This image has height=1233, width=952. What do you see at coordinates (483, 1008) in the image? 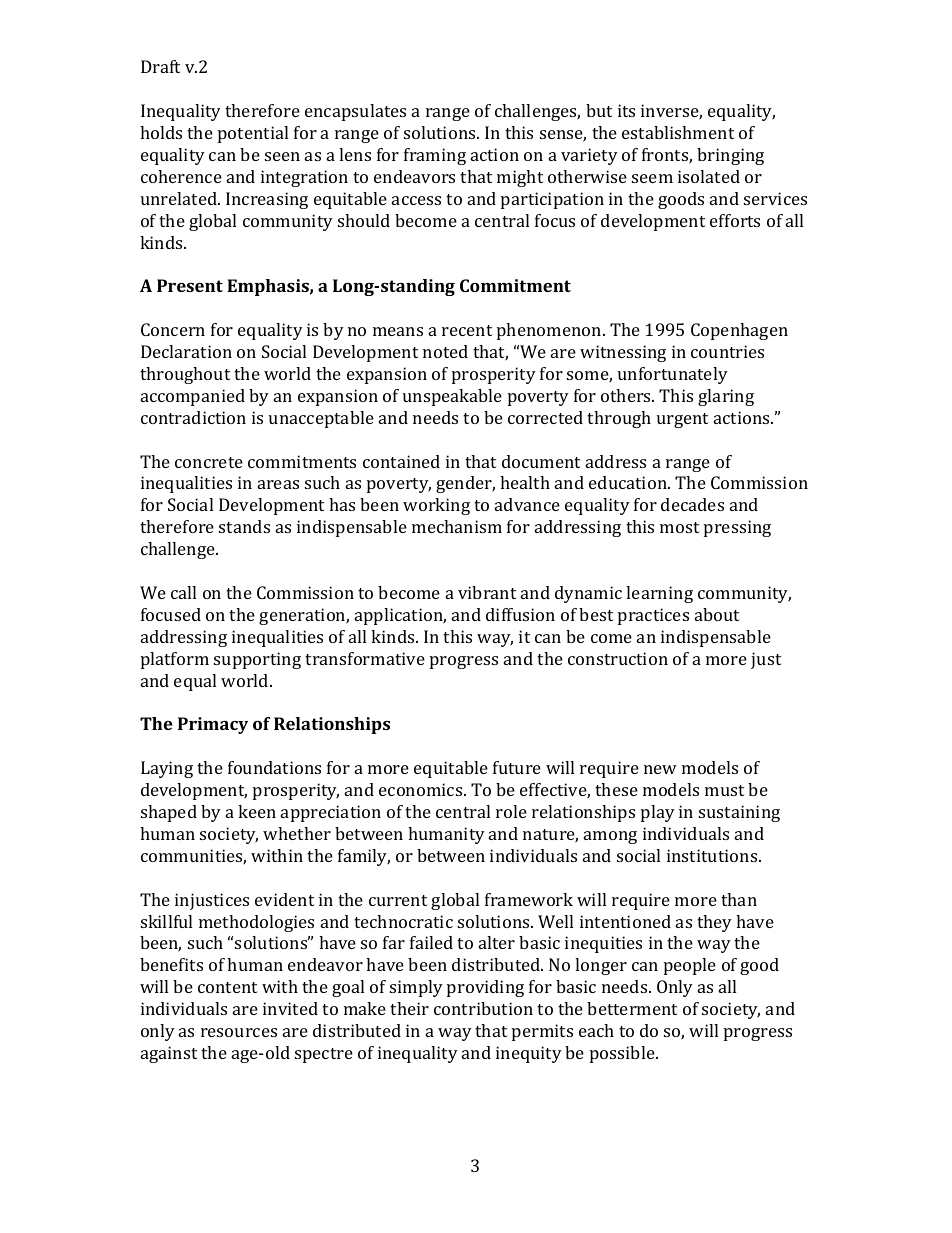
I see `contribution` at bounding box center [483, 1008].
